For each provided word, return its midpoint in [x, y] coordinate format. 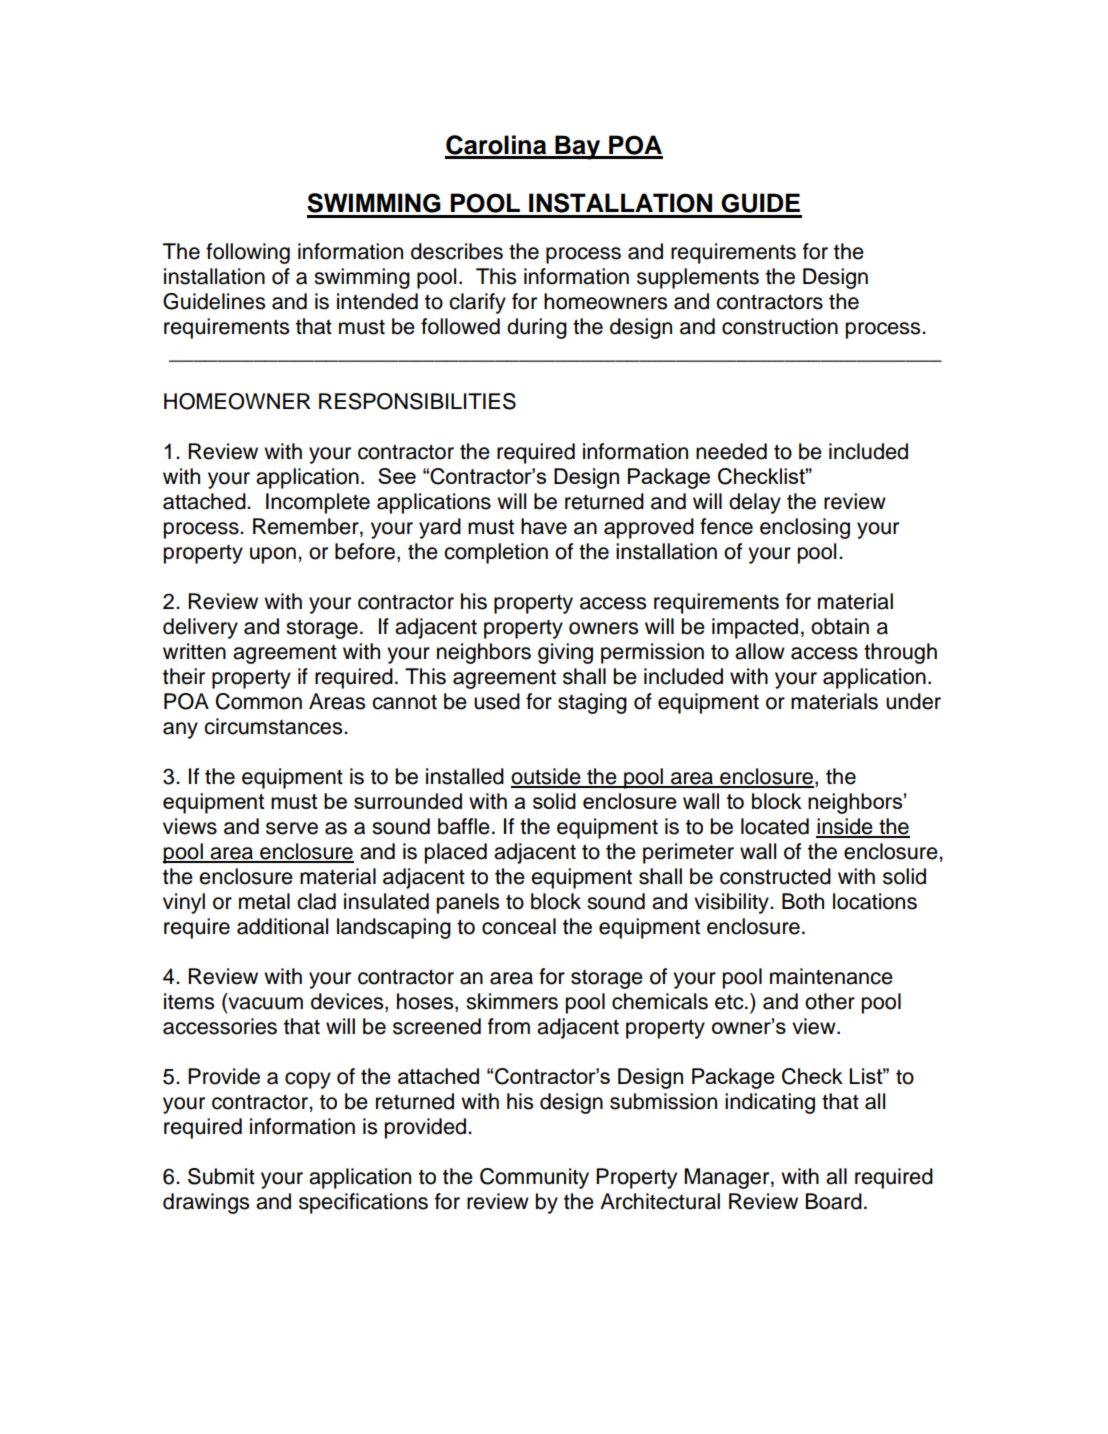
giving [565, 653]
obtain [840, 626]
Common [259, 701]
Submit [221, 1176]
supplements [698, 278]
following [248, 253]
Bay [578, 147]
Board [834, 1201]
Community [534, 1178]
